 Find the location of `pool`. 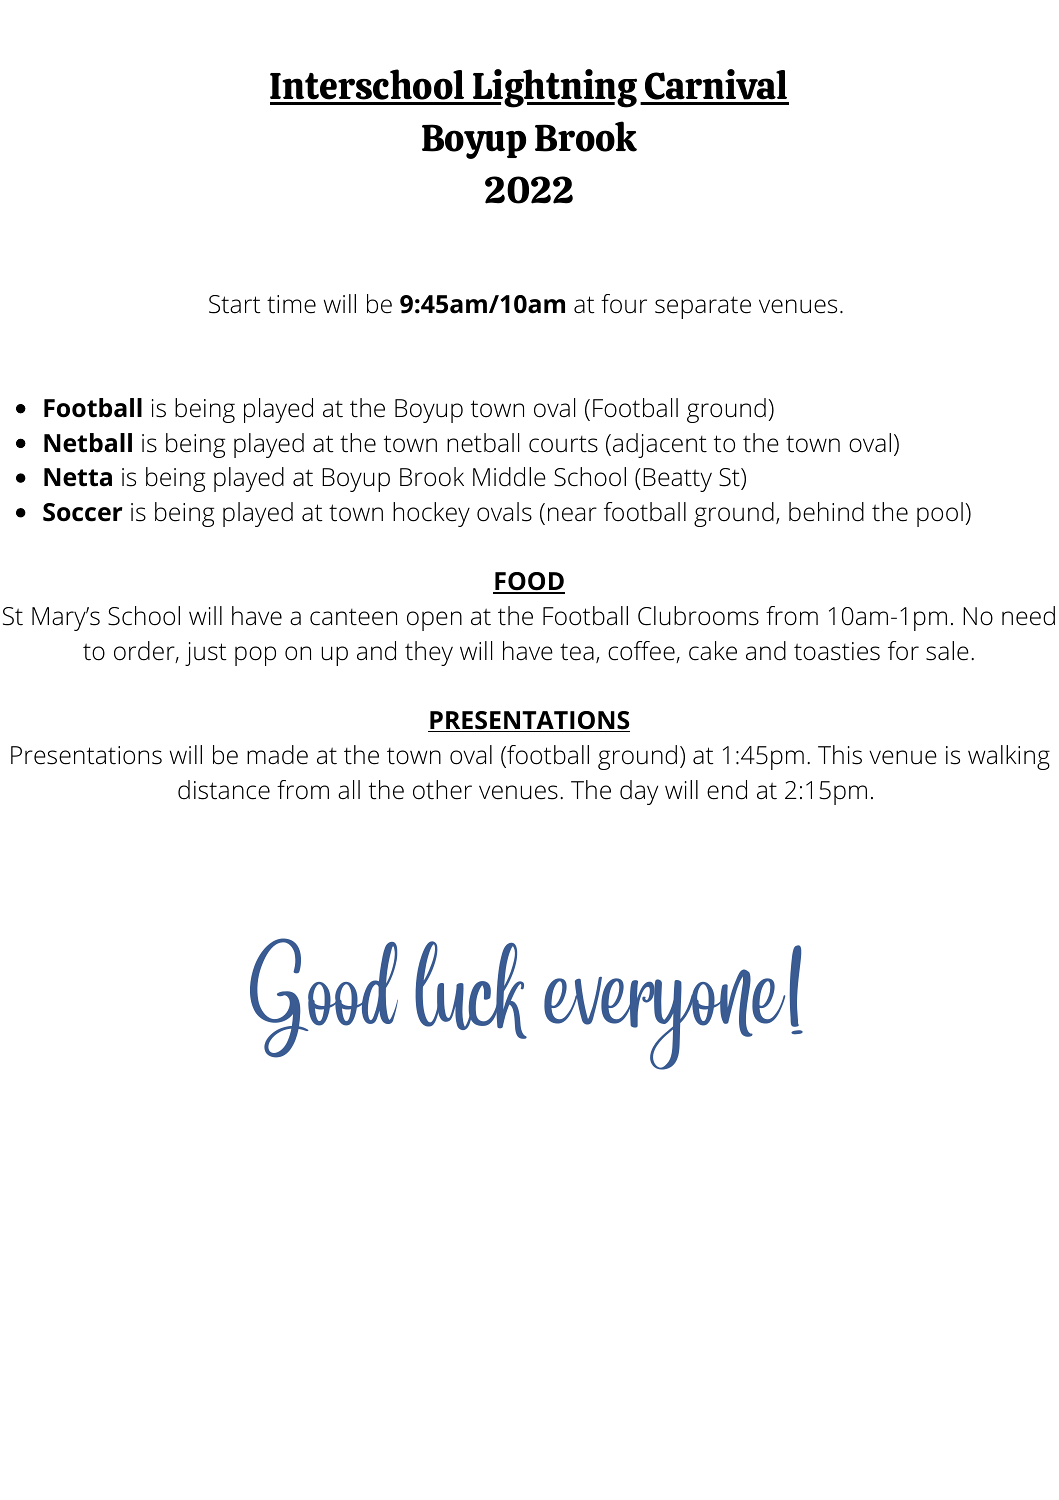

pool is located at coordinates (940, 514).
